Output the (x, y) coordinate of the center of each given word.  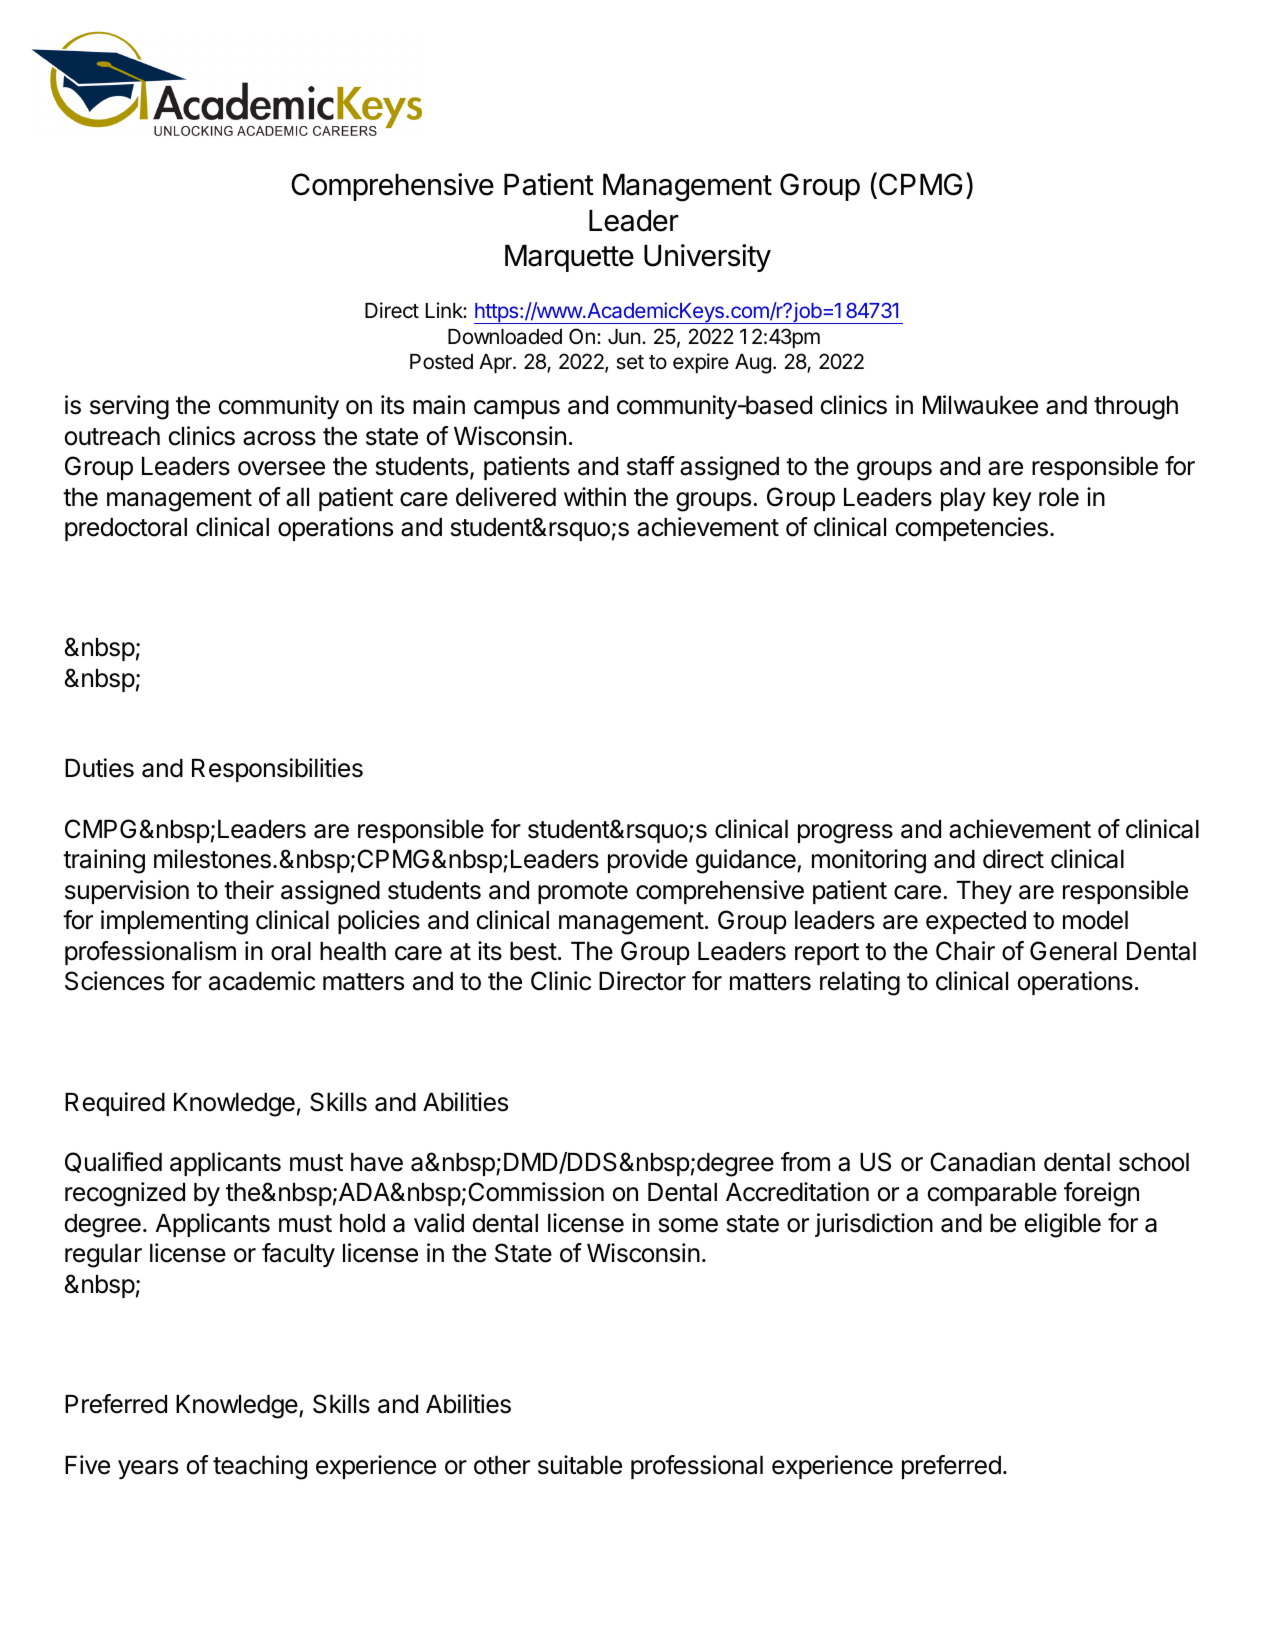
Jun (624, 336)
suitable (580, 1465)
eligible (1063, 1225)
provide (648, 861)
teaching (260, 1467)
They (984, 892)
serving (129, 407)
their (249, 890)
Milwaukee (980, 405)
